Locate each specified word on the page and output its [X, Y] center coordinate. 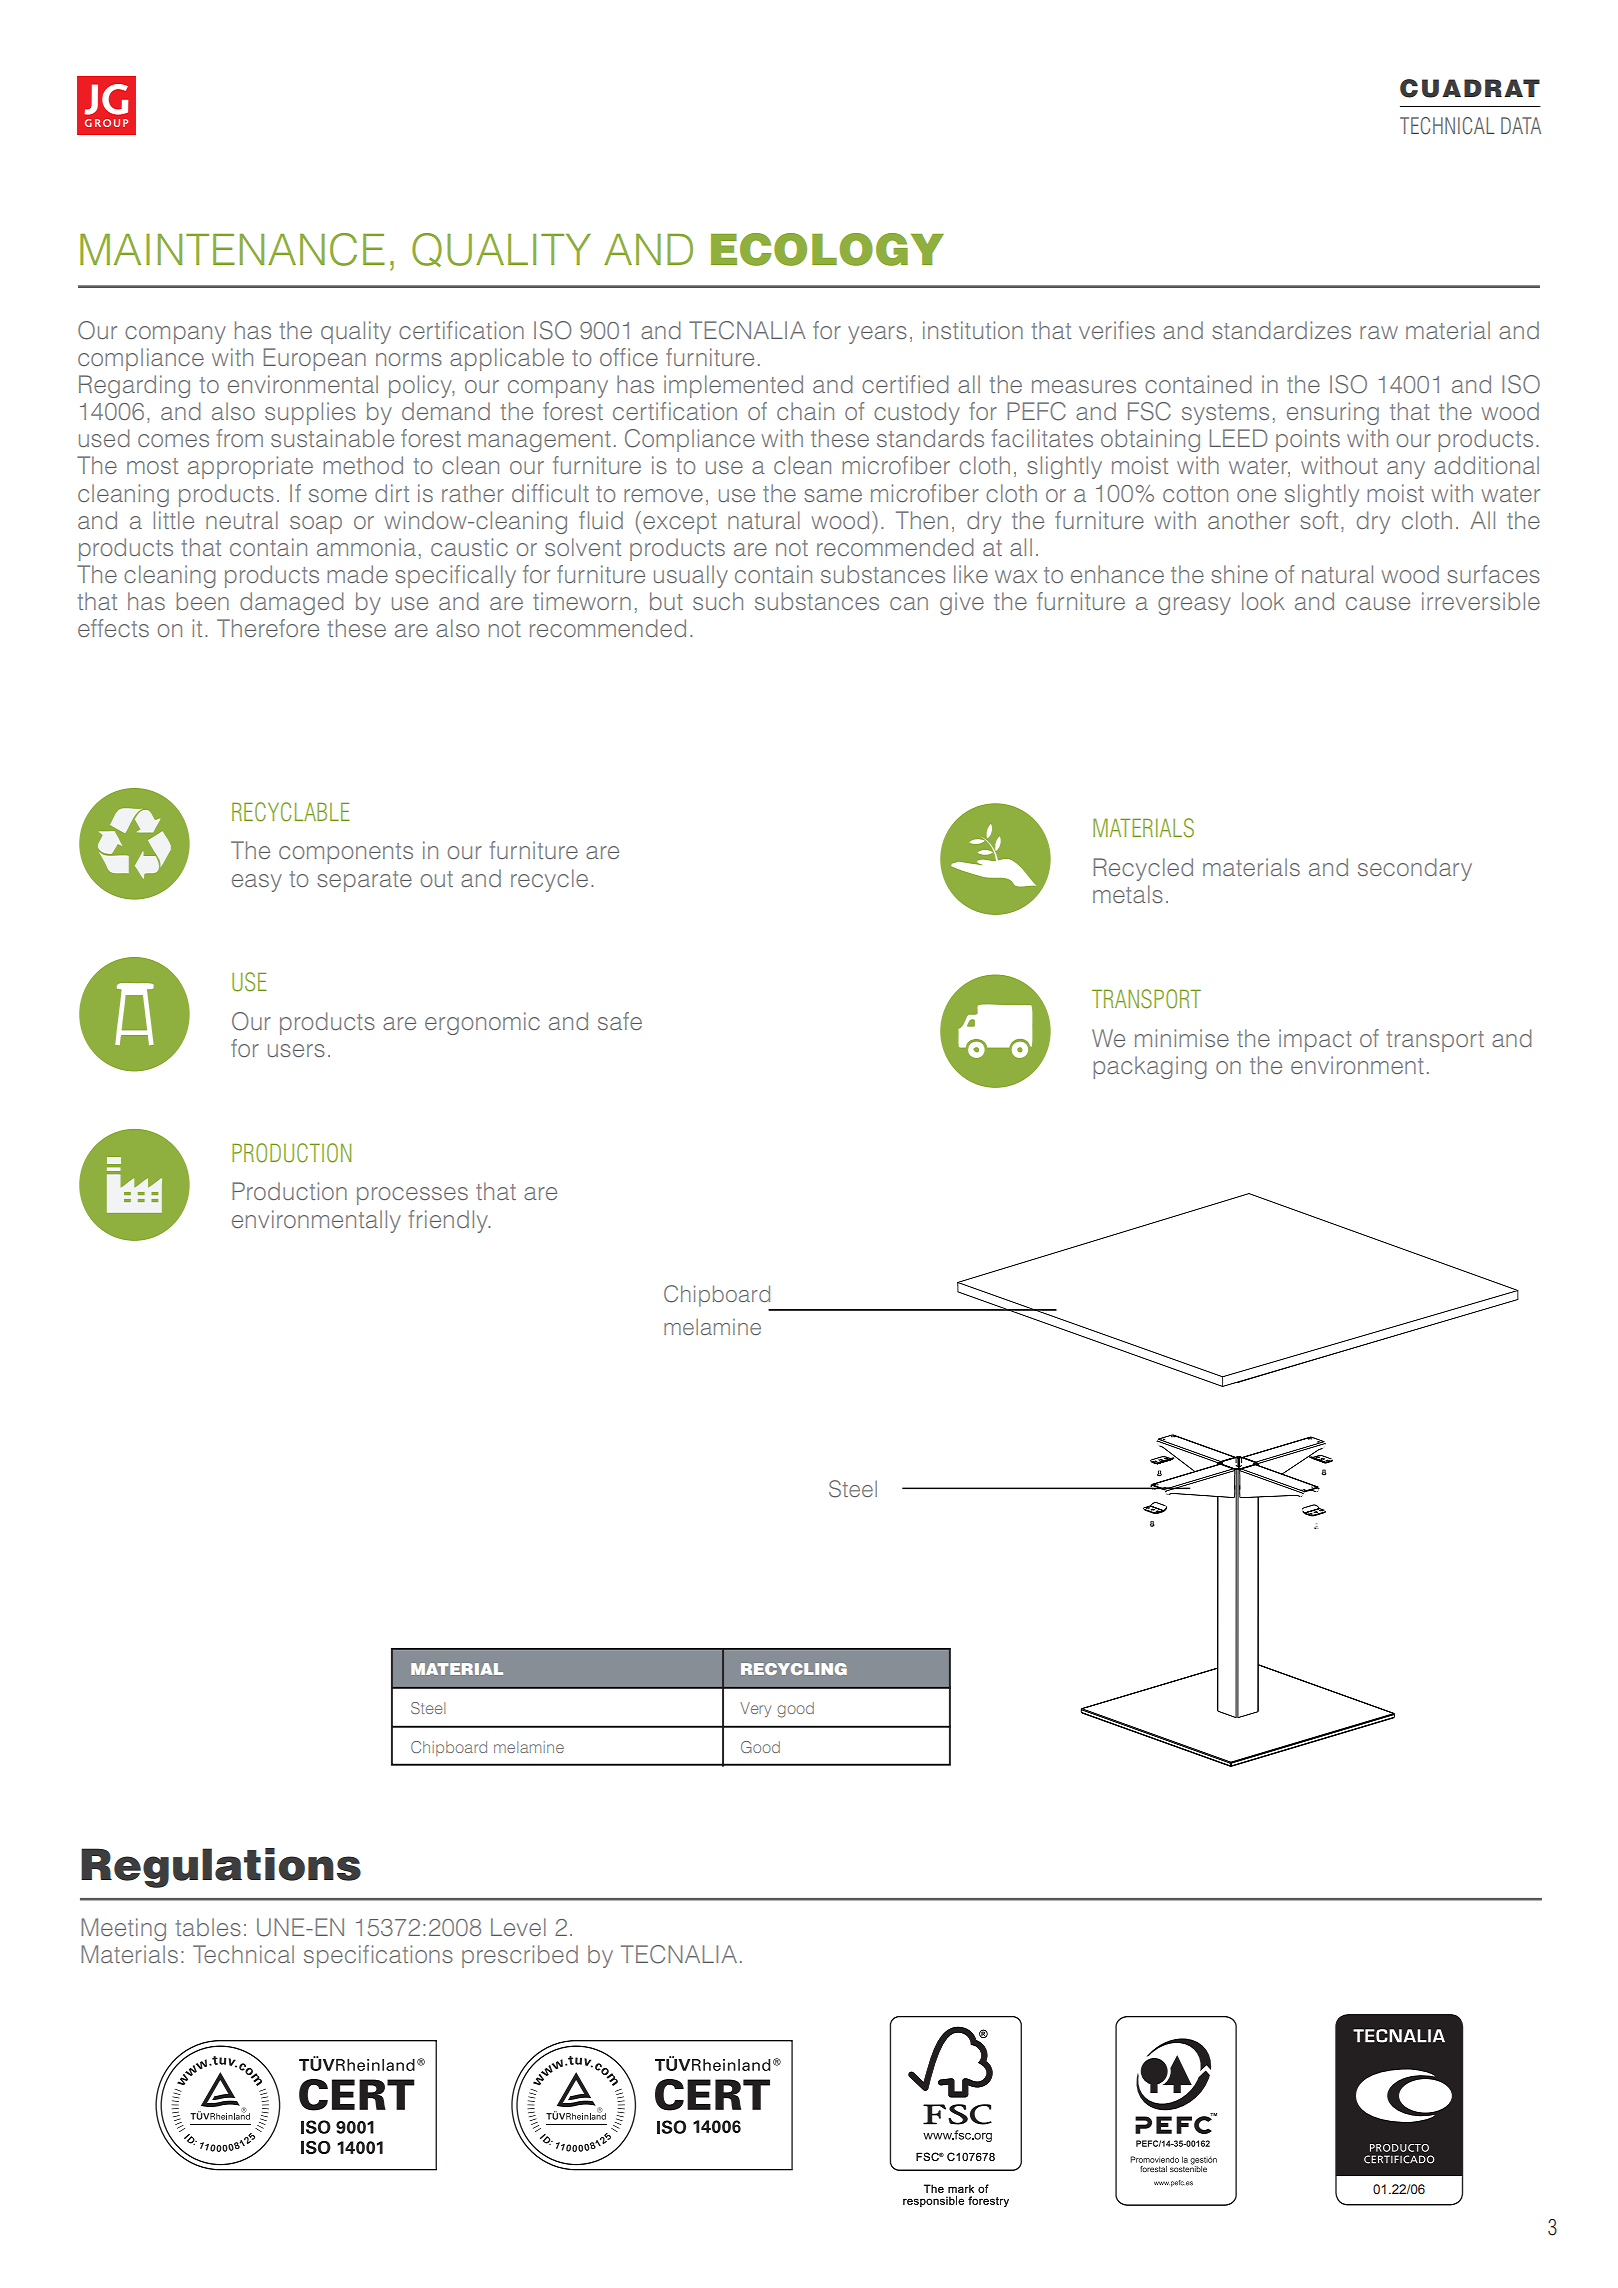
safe [620, 1021]
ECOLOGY [827, 249]
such [718, 601]
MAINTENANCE [232, 249]
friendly [449, 1221]
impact [1315, 1040]
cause [1378, 603]
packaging [1150, 1067]
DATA [1521, 125]
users [296, 1050]
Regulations [221, 1868]
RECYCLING [794, 1669]
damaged [292, 603]
